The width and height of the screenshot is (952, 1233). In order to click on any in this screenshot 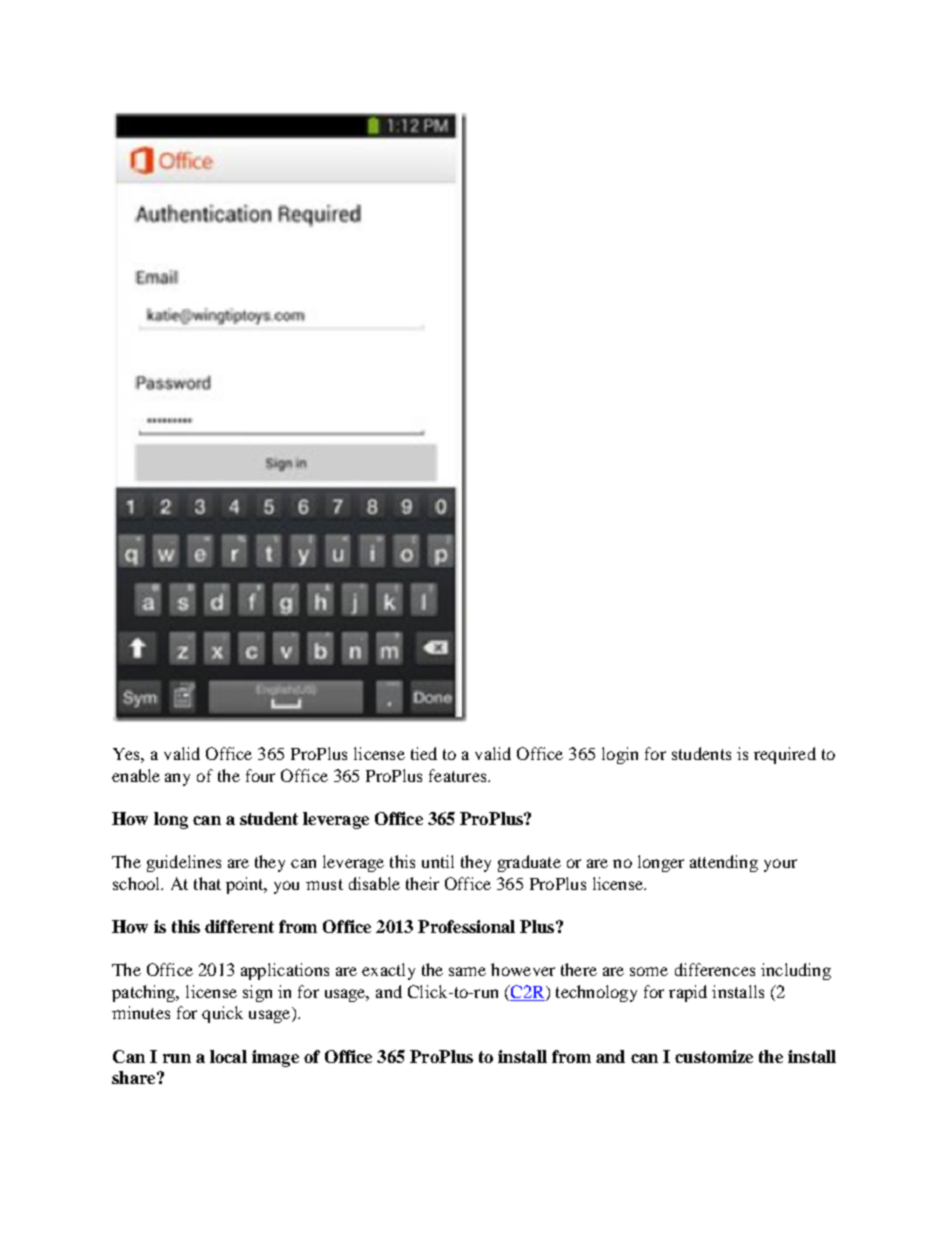, I will do `click(177, 779)`.
